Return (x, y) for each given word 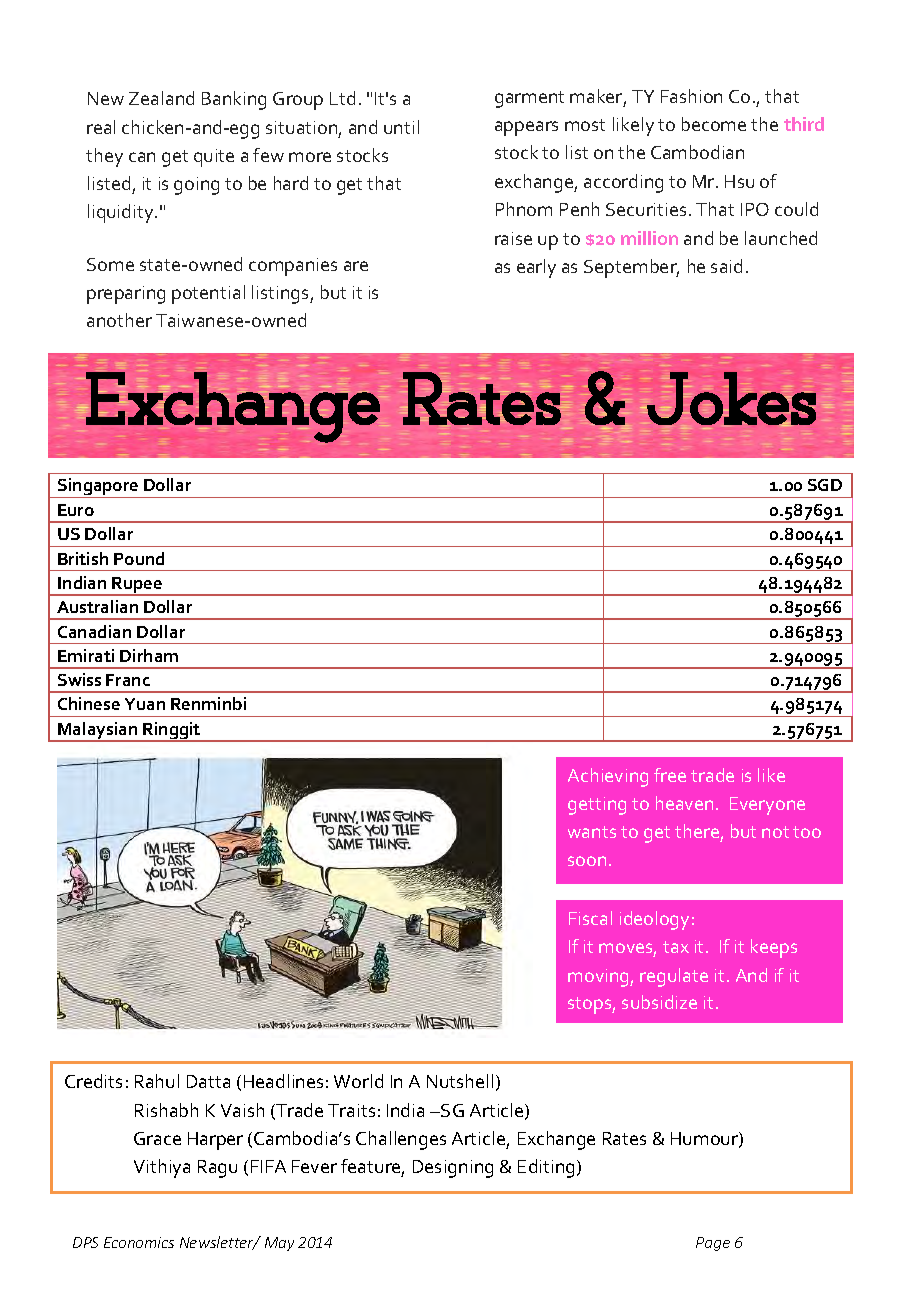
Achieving (608, 777)
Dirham (149, 655)
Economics (139, 1242)
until (401, 127)
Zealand (161, 98)
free (670, 775)
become (714, 124)
